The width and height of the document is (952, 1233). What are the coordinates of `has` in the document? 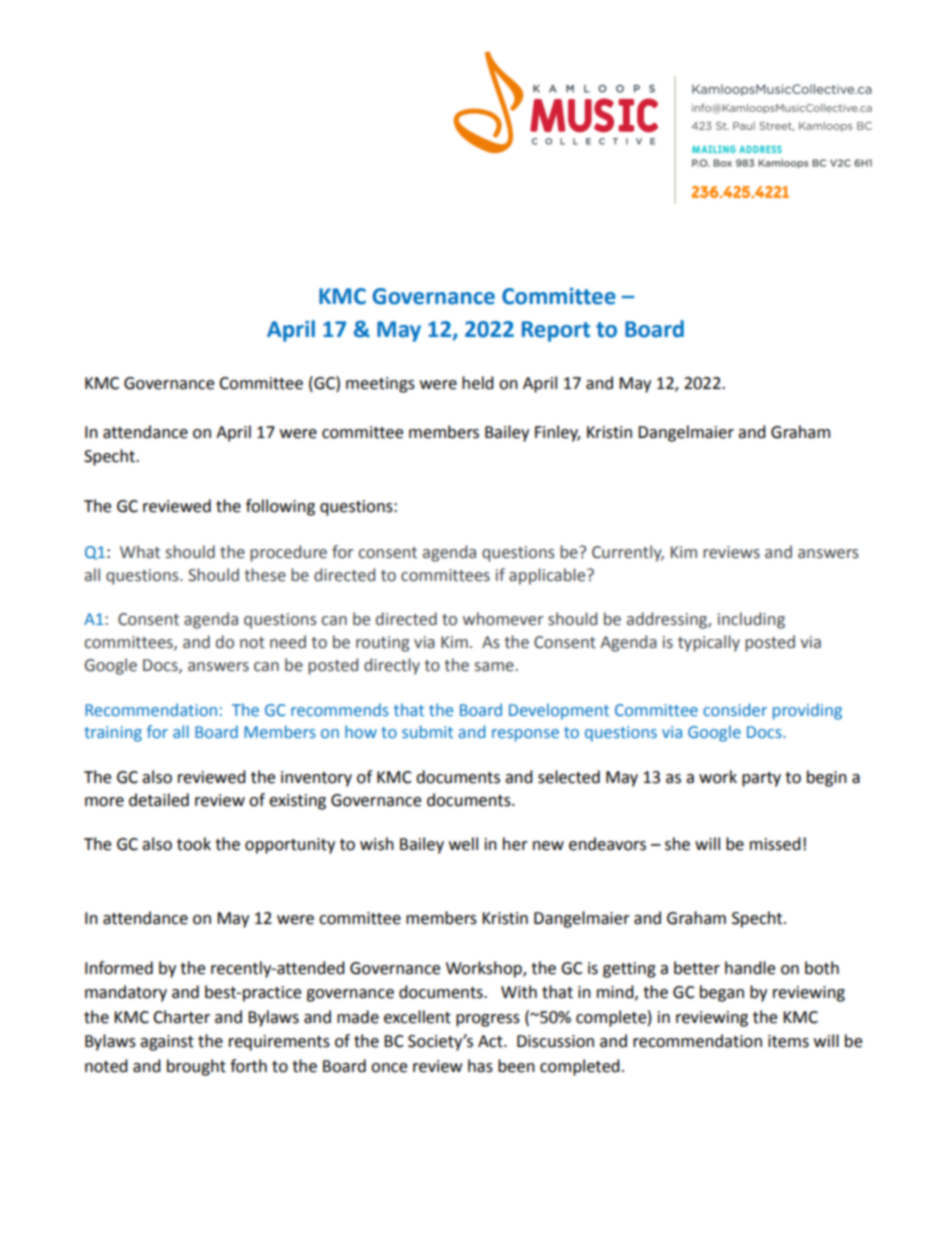 It's located at (480, 1066).
